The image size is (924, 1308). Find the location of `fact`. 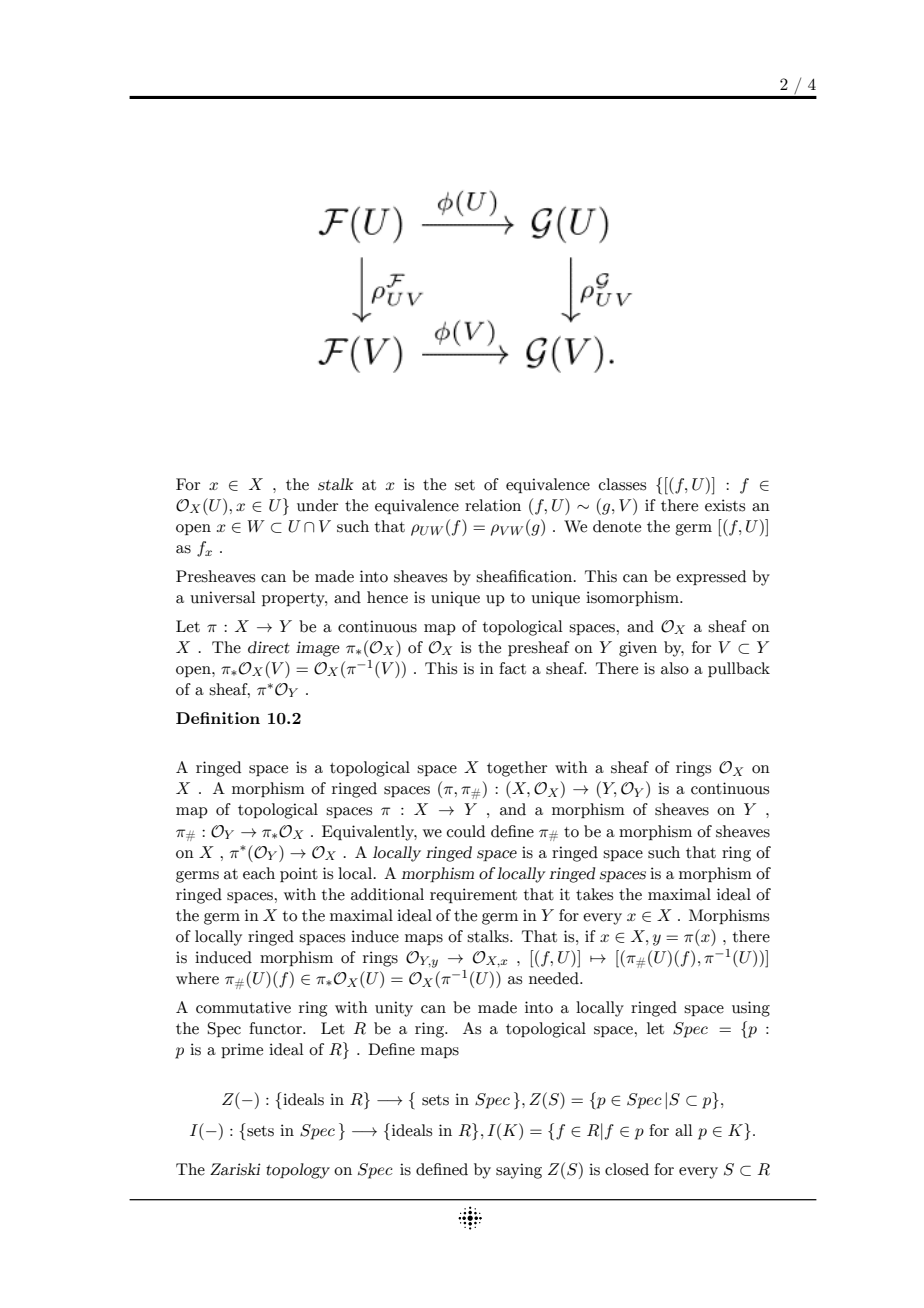

fact is located at coordinates (512, 668).
